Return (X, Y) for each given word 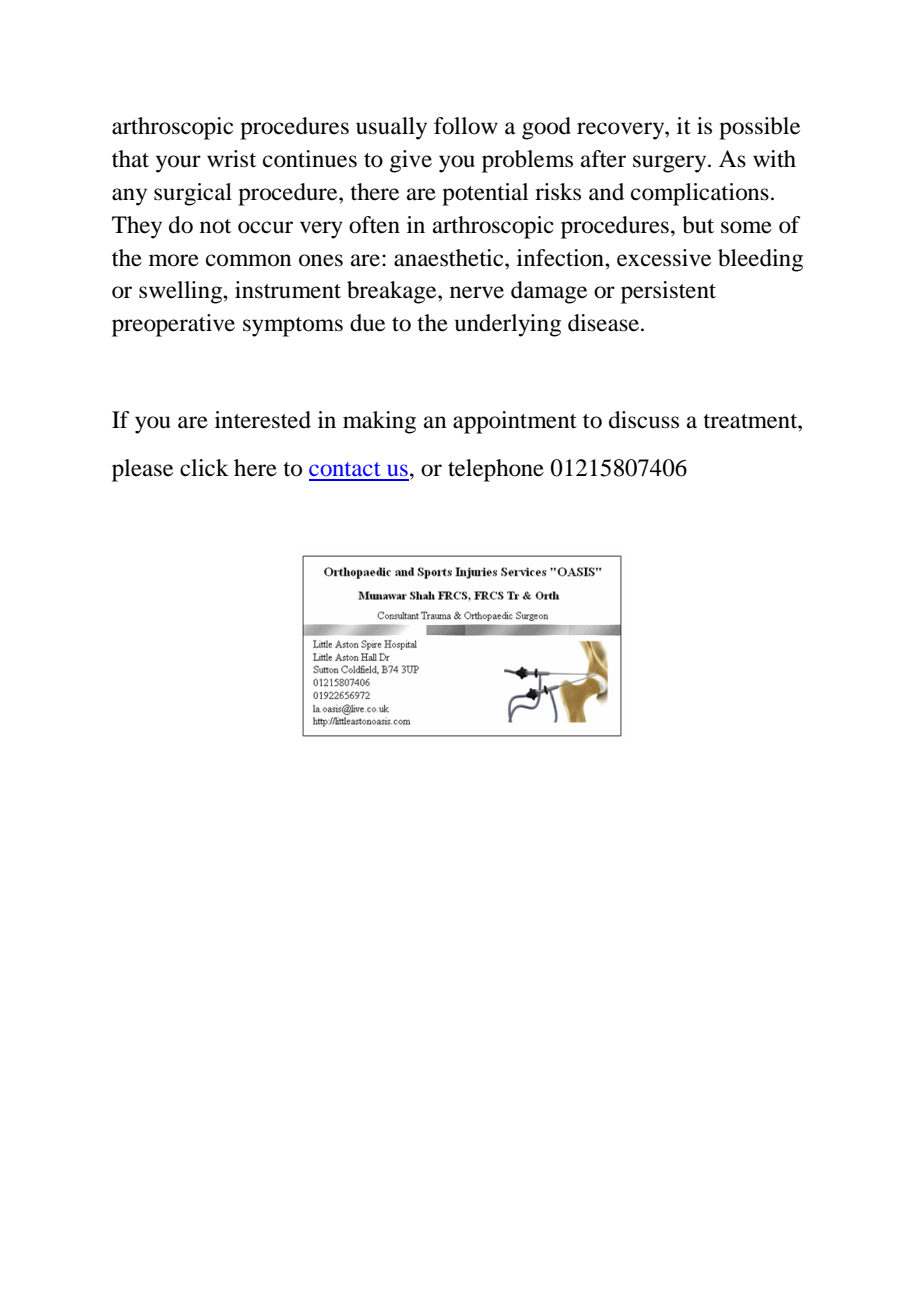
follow (466, 126)
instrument (288, 290)
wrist (231, 159)
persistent (668, 292)
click (204, 468)
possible (759, 128)
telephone (496, 470)
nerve (477, 292)
